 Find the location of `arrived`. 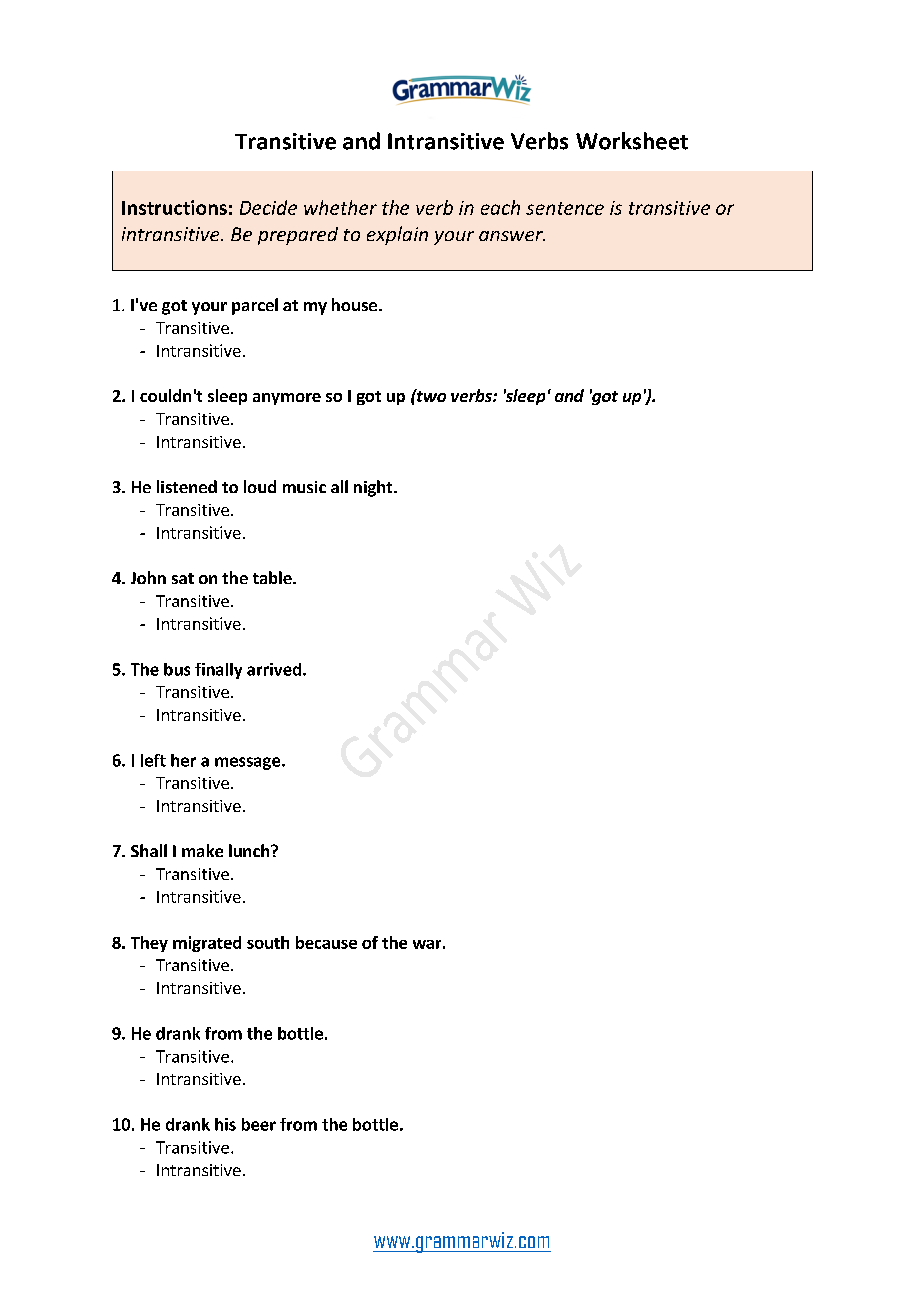

arrived is located at coordinates (274, 669).
